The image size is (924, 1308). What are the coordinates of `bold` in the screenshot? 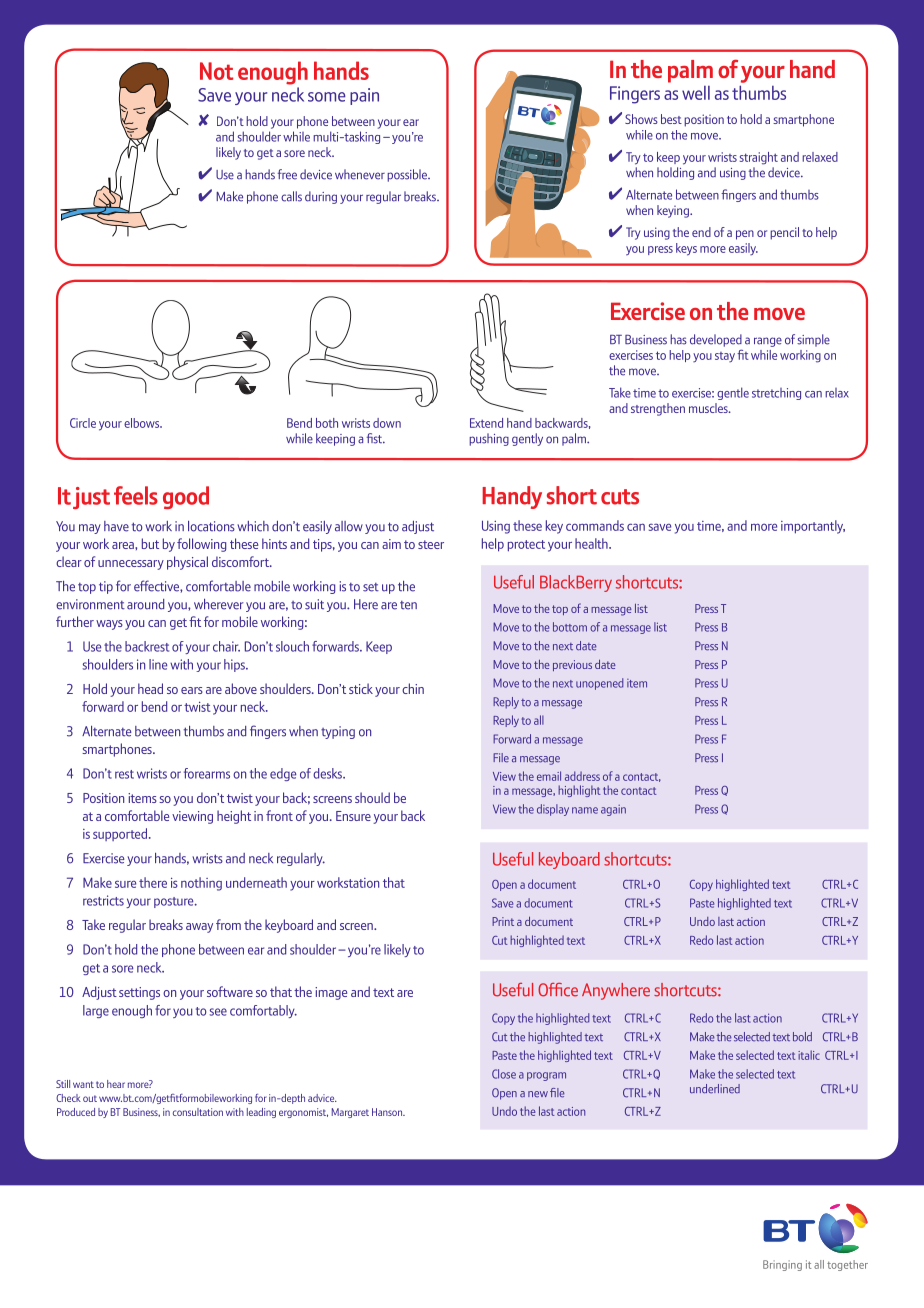 It's located at (802, 1037).
